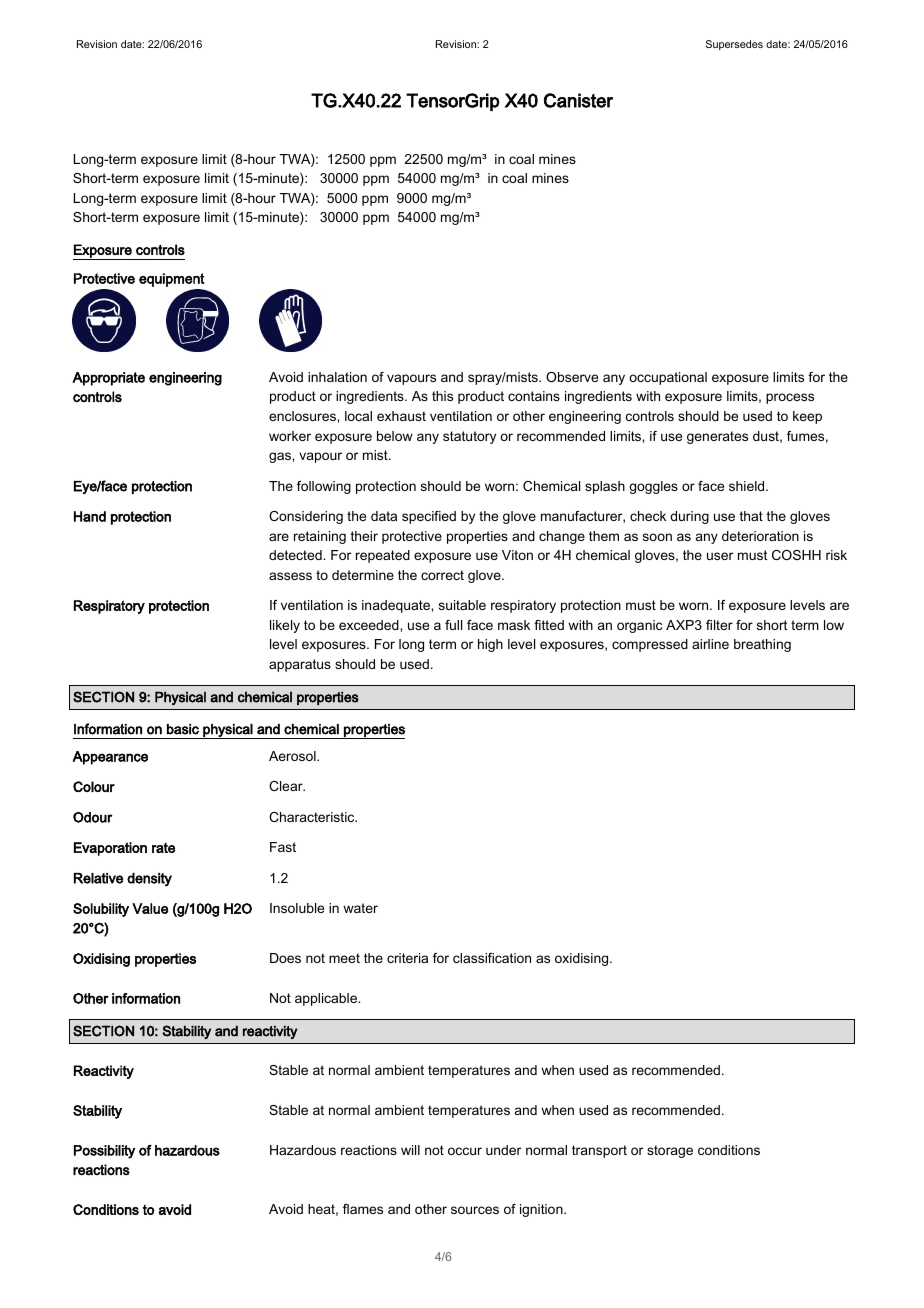 The image size is (924, 1308). Describe the element at coordinates (104, 1152) in the image. I see `Possibility` at that location.
